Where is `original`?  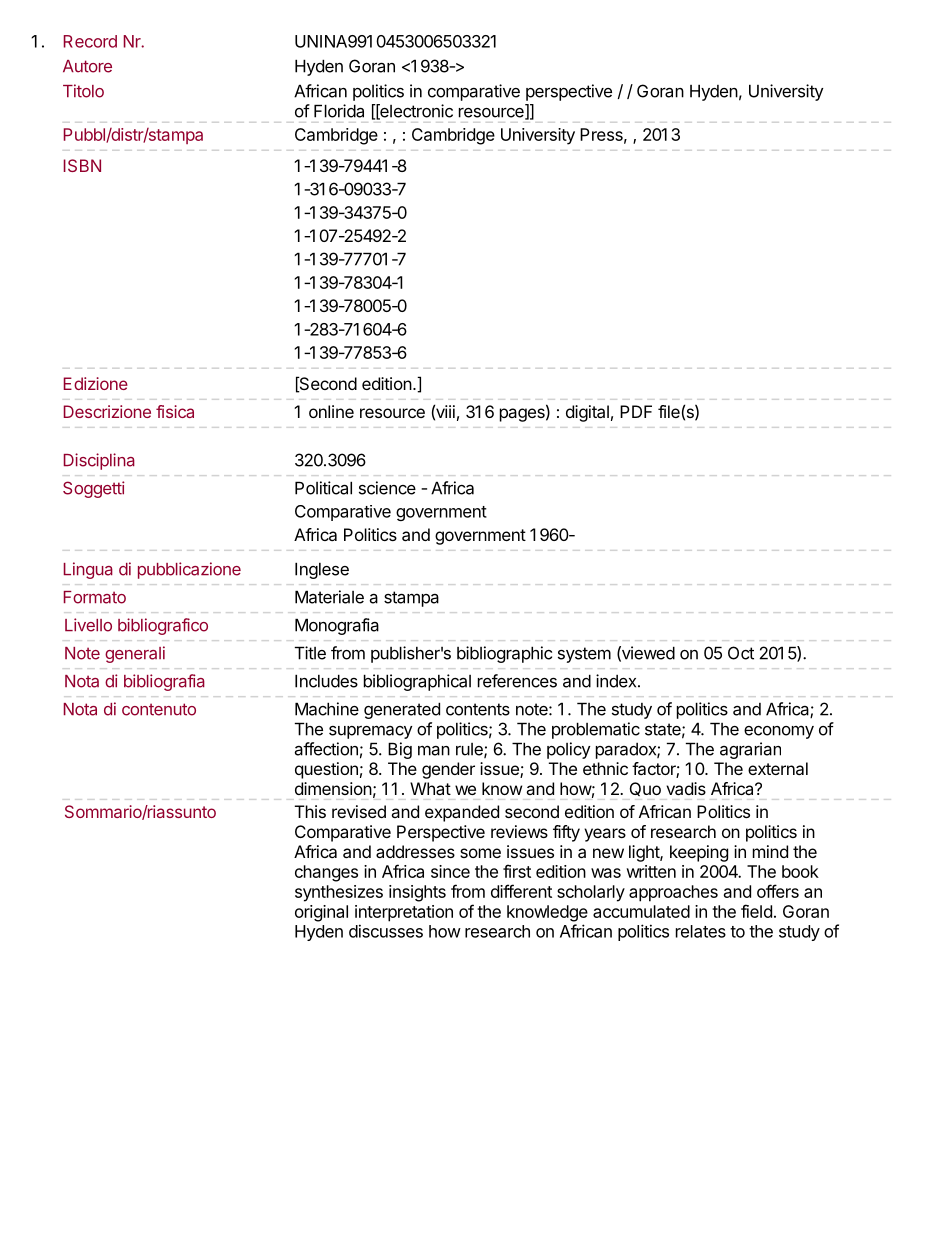 original is located at coordinates (321, 913).
